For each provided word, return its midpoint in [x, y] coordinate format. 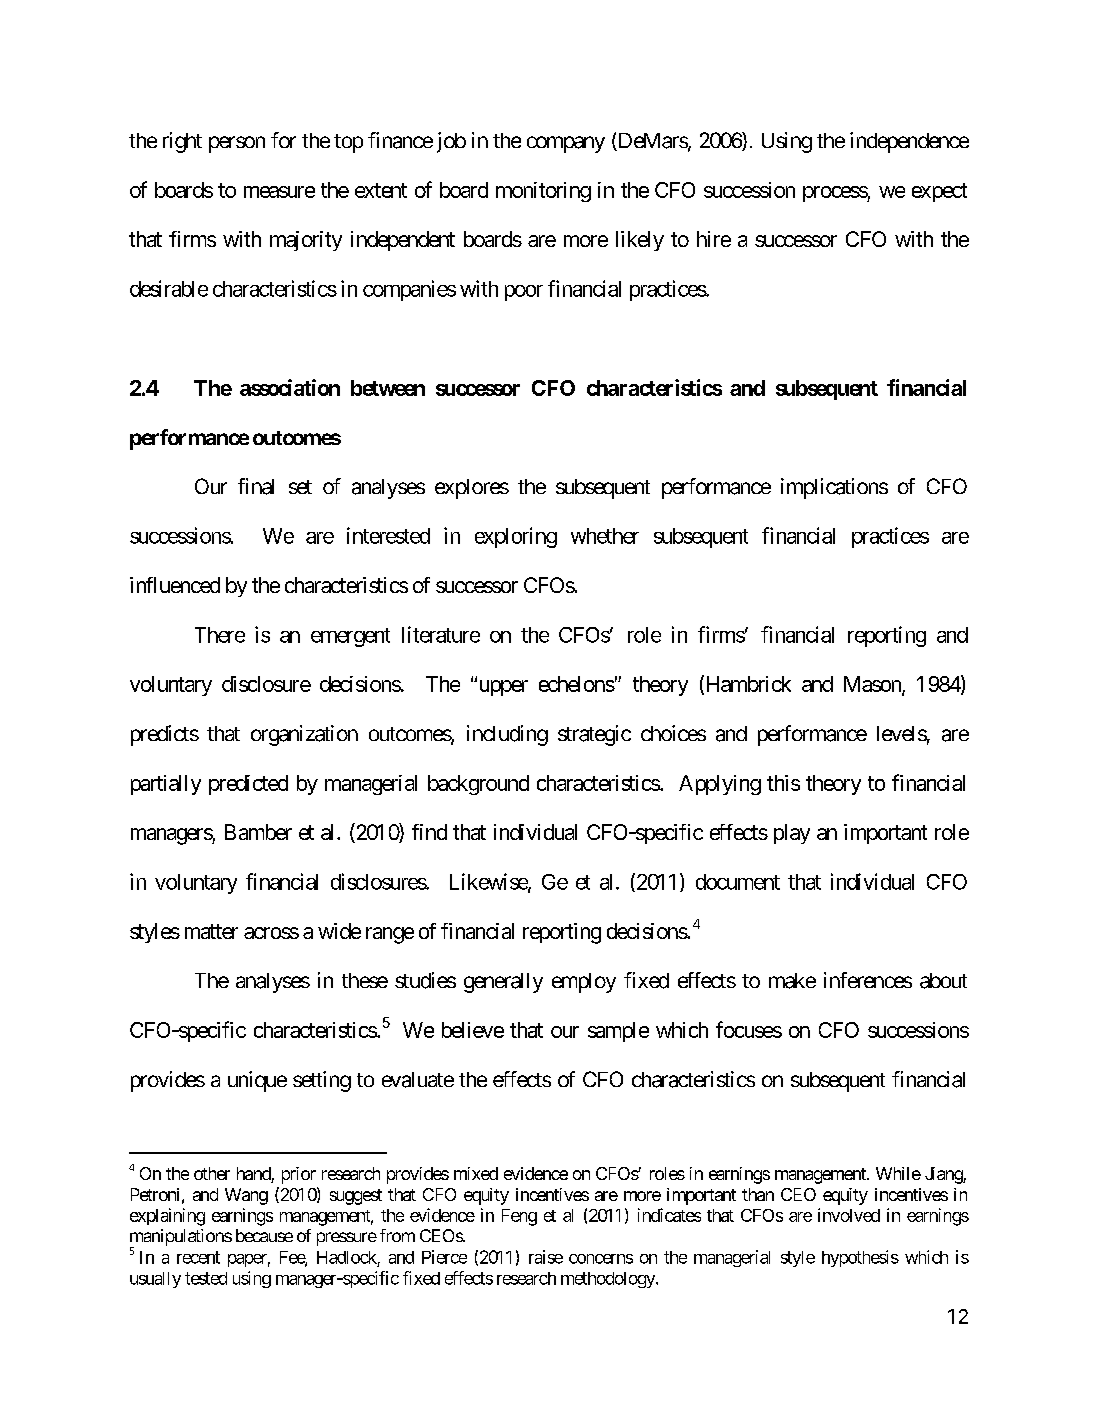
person [237, 144]
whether [605, 536]
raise [546, 1257]
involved [849, 1215]
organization [304, 735]
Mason [873, 685]
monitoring [543, 192]
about [943, 981]
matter [211, 931]
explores [472, 489]
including [507, 735]
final [256, 486]
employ [584, 983]
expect [939, 192]
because [264, 1235]
